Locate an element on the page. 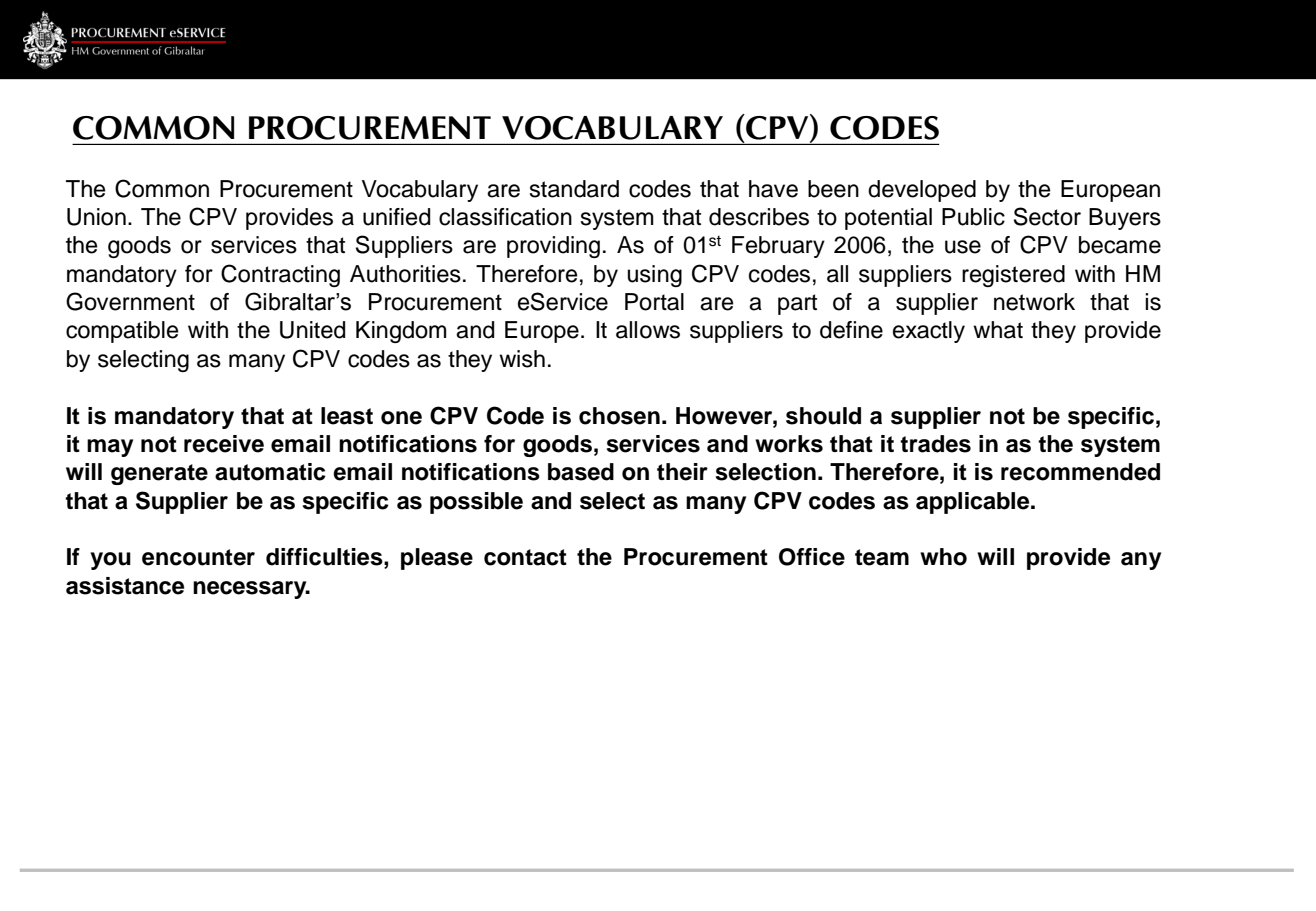 The image size is (1316, 911). recommended is located at coordinates (1080, 472).
